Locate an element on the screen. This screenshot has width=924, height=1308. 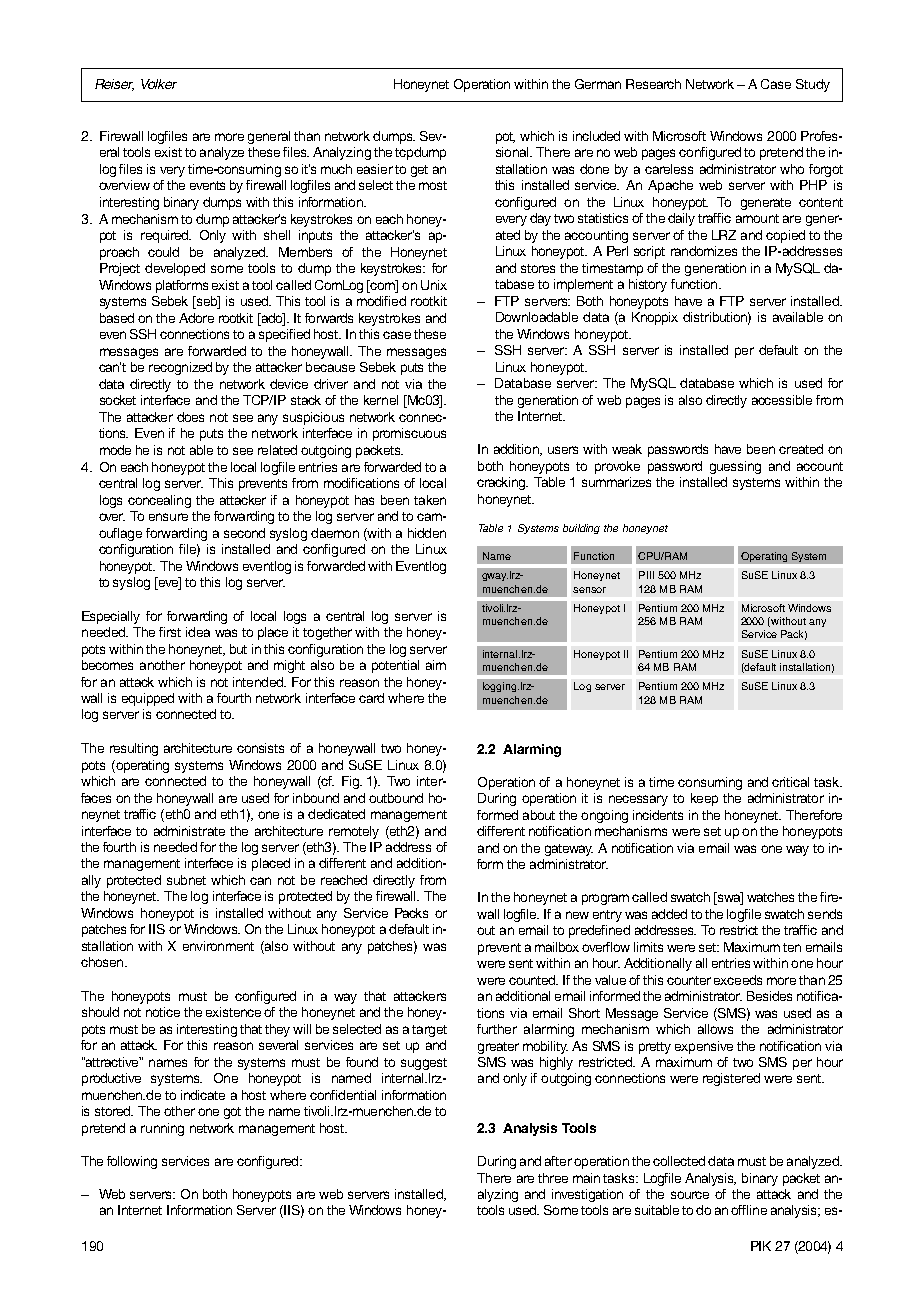
outbound is located at coordinates (396, 798).
